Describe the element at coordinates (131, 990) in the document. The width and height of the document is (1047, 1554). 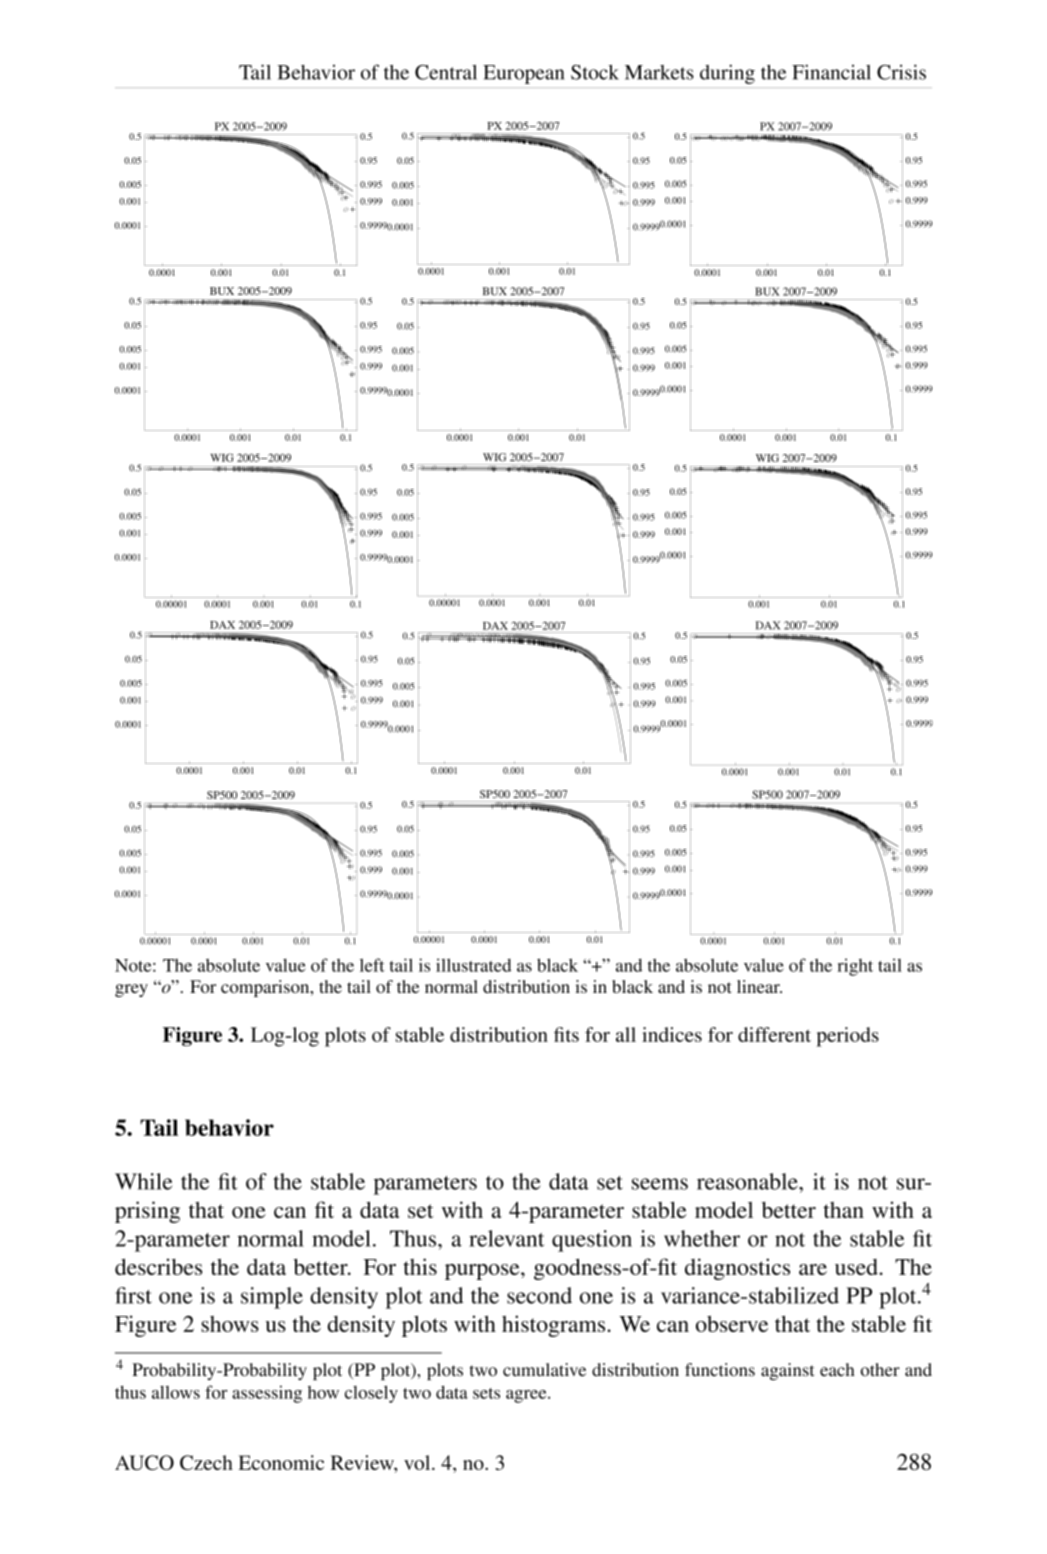
I see `grey` at that location.
